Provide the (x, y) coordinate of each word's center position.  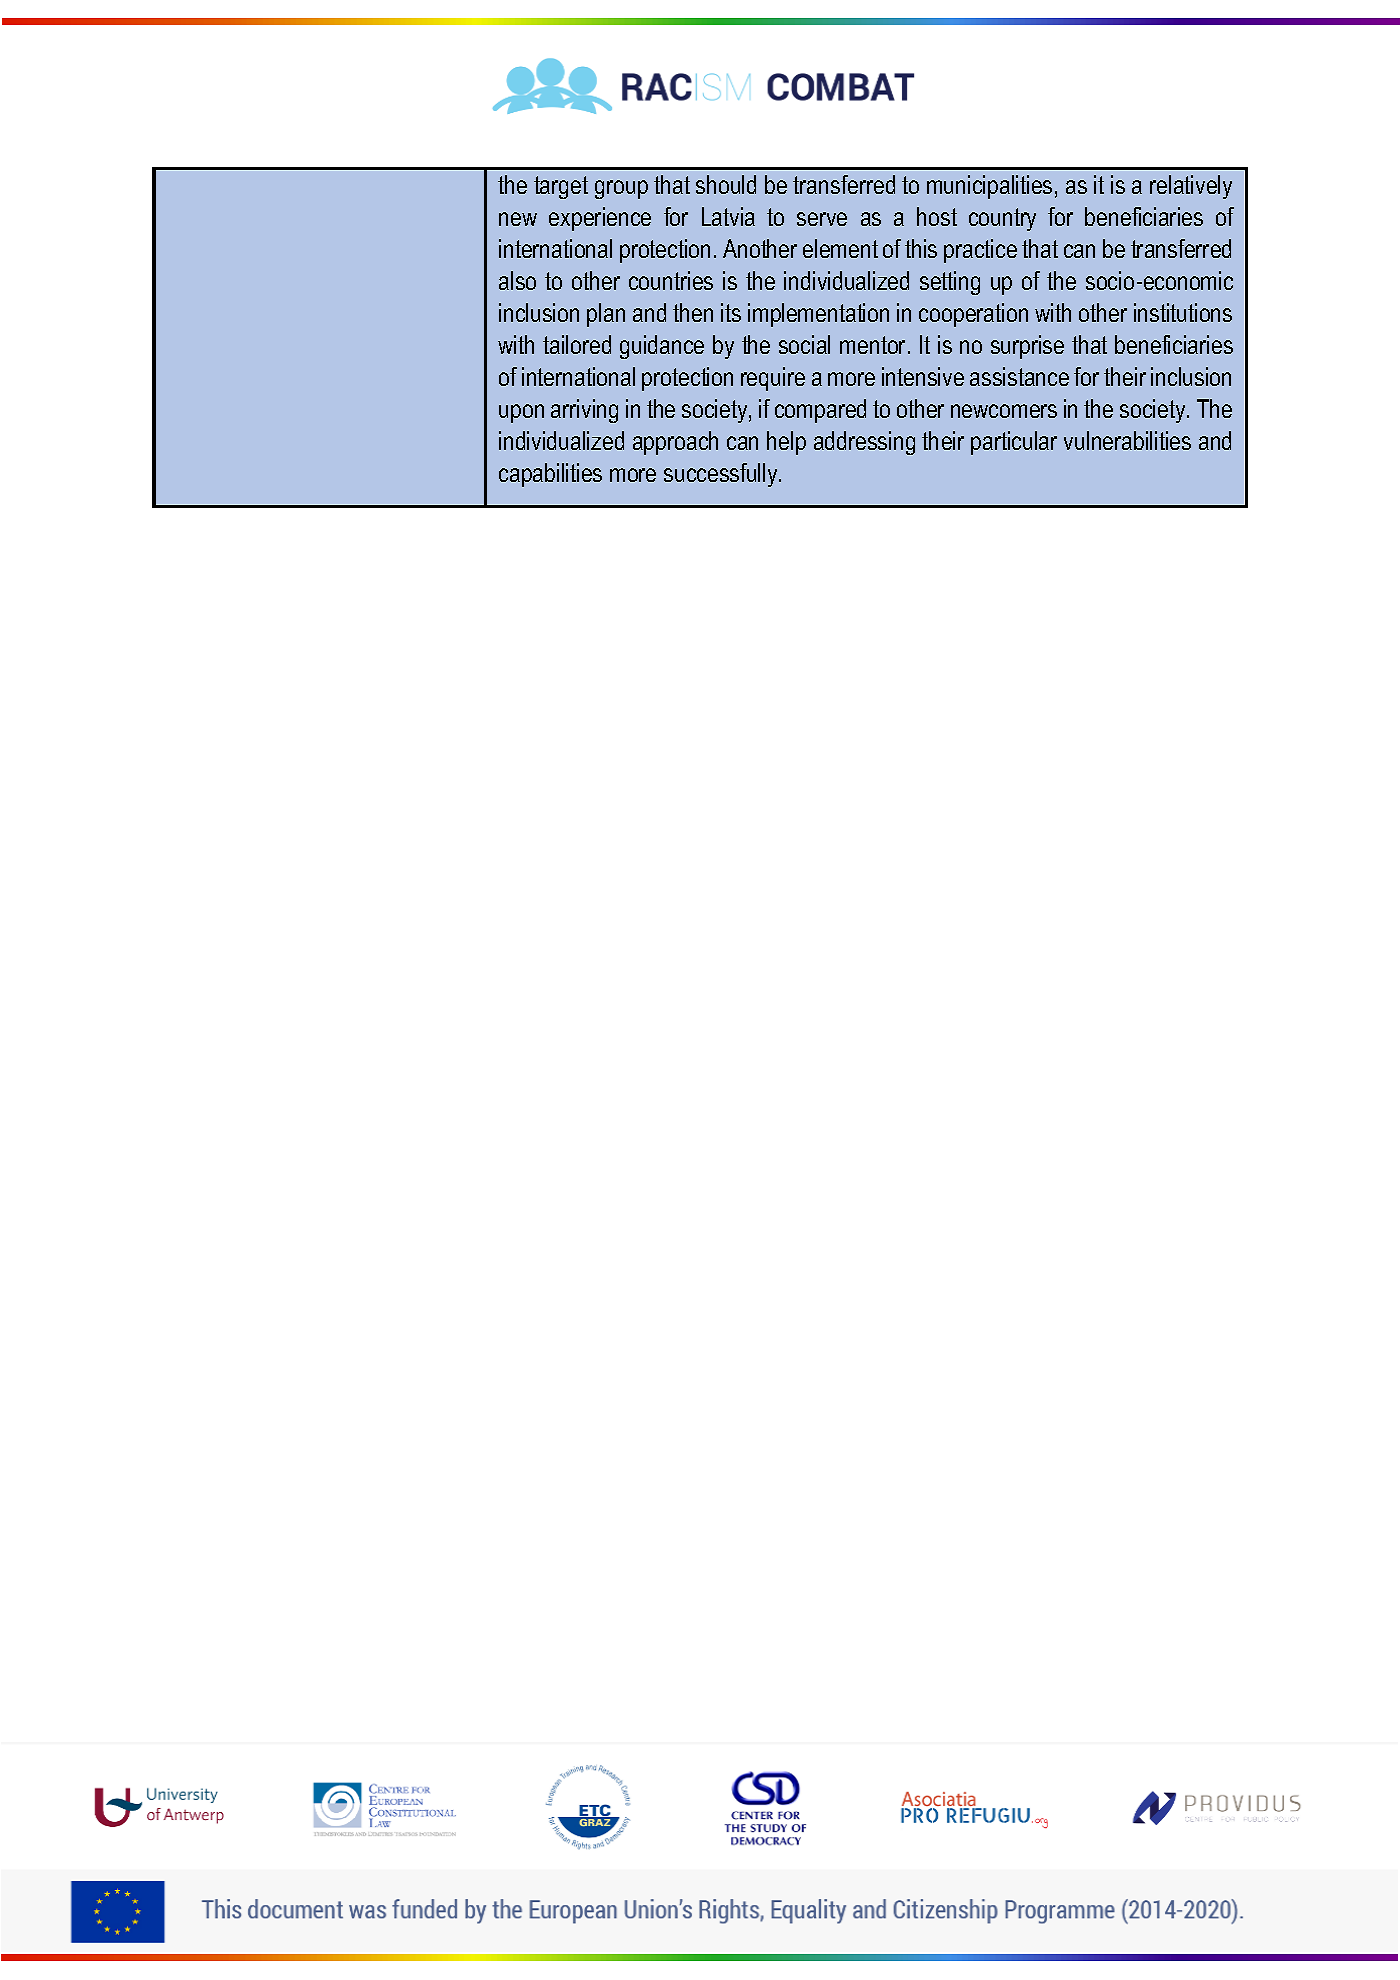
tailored (577, 344)
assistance (1019, 376)
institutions (1183, 312)
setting (950, 283)
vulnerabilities (1127, 440)
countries (671, 280)
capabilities (550, 475)
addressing (864, 443)
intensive (923, 376)
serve (822, 219)
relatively (1191, 187)
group (621, 189)
